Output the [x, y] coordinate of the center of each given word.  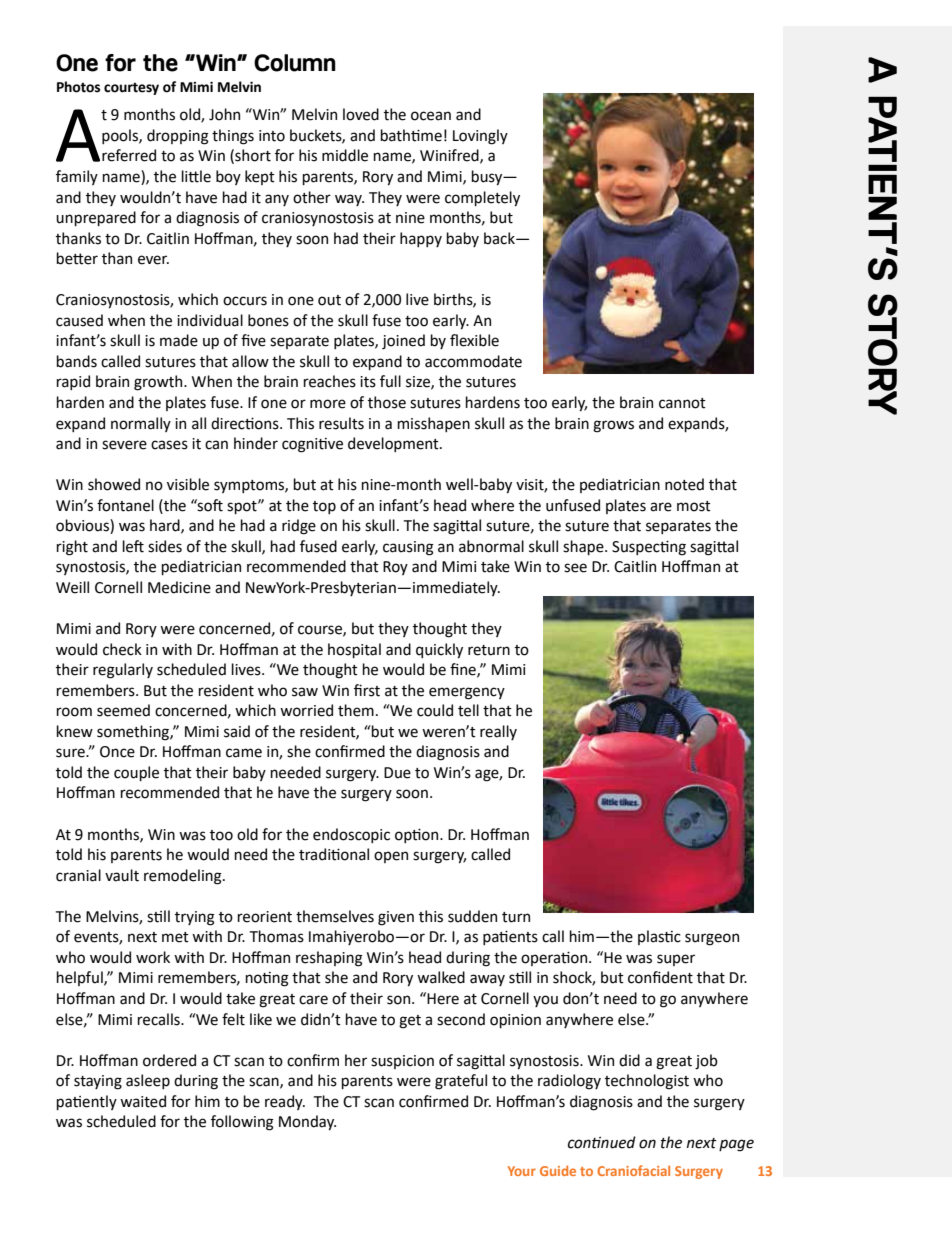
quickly [439, 651]
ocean [431, 116]
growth [159, 383]
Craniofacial [633, 1170]
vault [122, 875]
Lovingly [480, 137]
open [391, 857]
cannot [682, 403]
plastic [659, 937]
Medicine [179, 587]
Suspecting [649, 548]
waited [143, 1101]
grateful [461, 1082]
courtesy [131, 88]
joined [403, 342]
